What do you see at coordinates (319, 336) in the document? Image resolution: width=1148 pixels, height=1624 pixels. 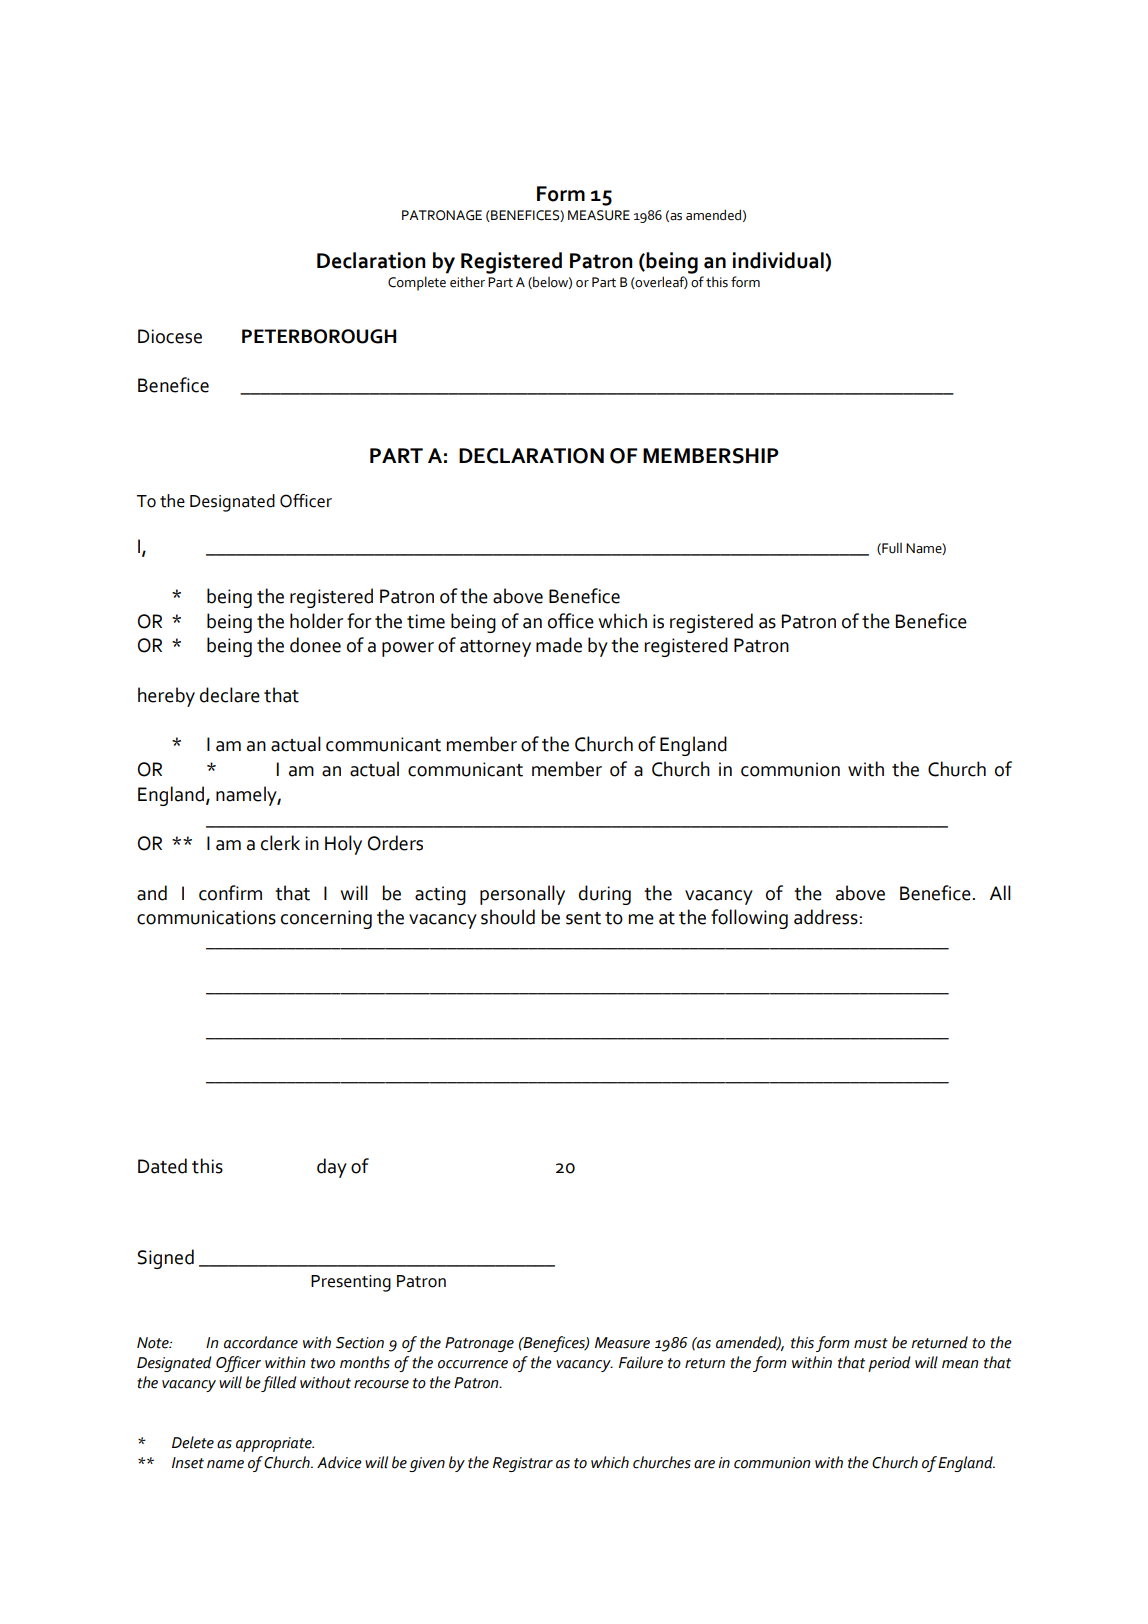 I see `PETERBOROUGH` at bounding box center [319, 336].
